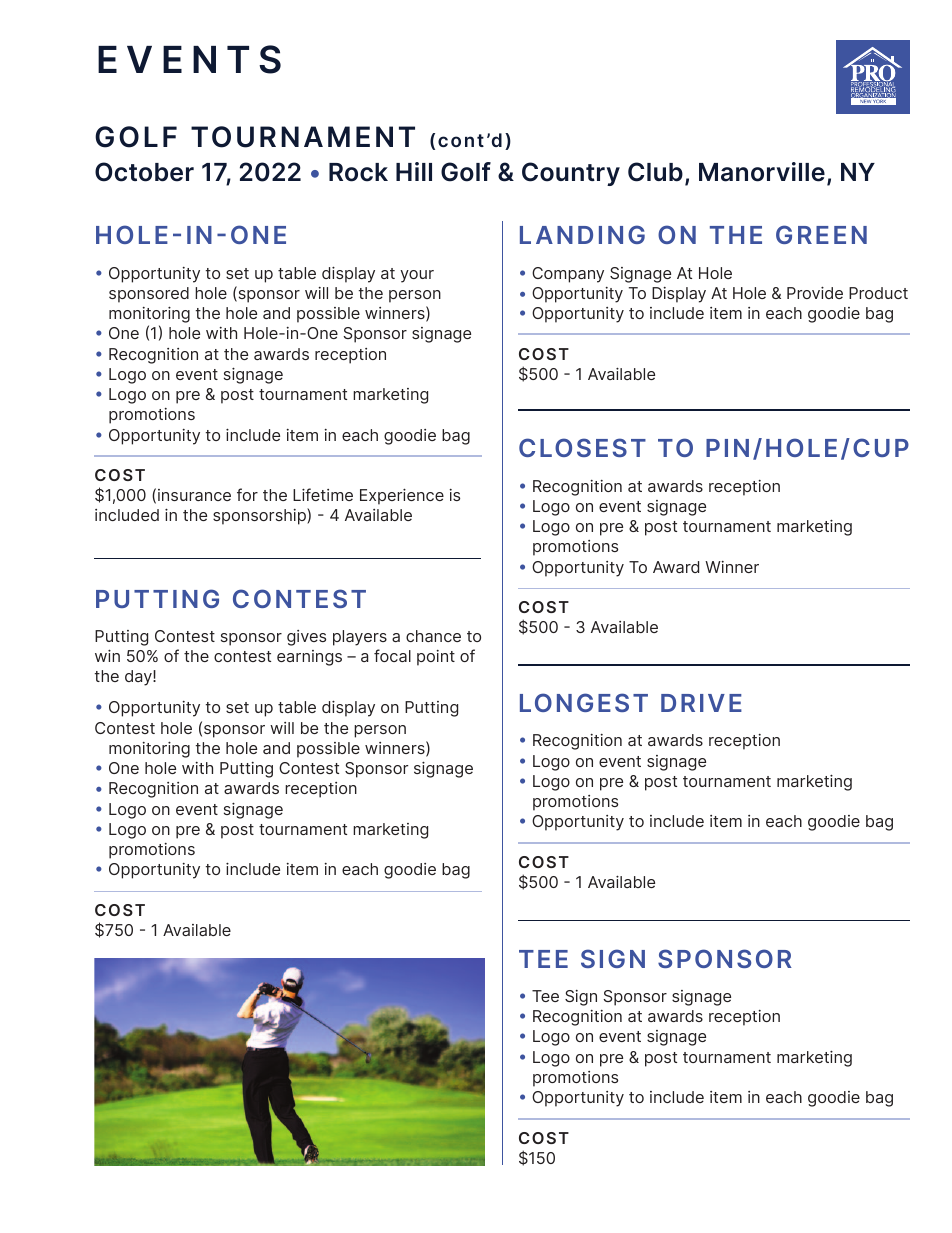  I want to click on DRIVE, so click(701, 703).
